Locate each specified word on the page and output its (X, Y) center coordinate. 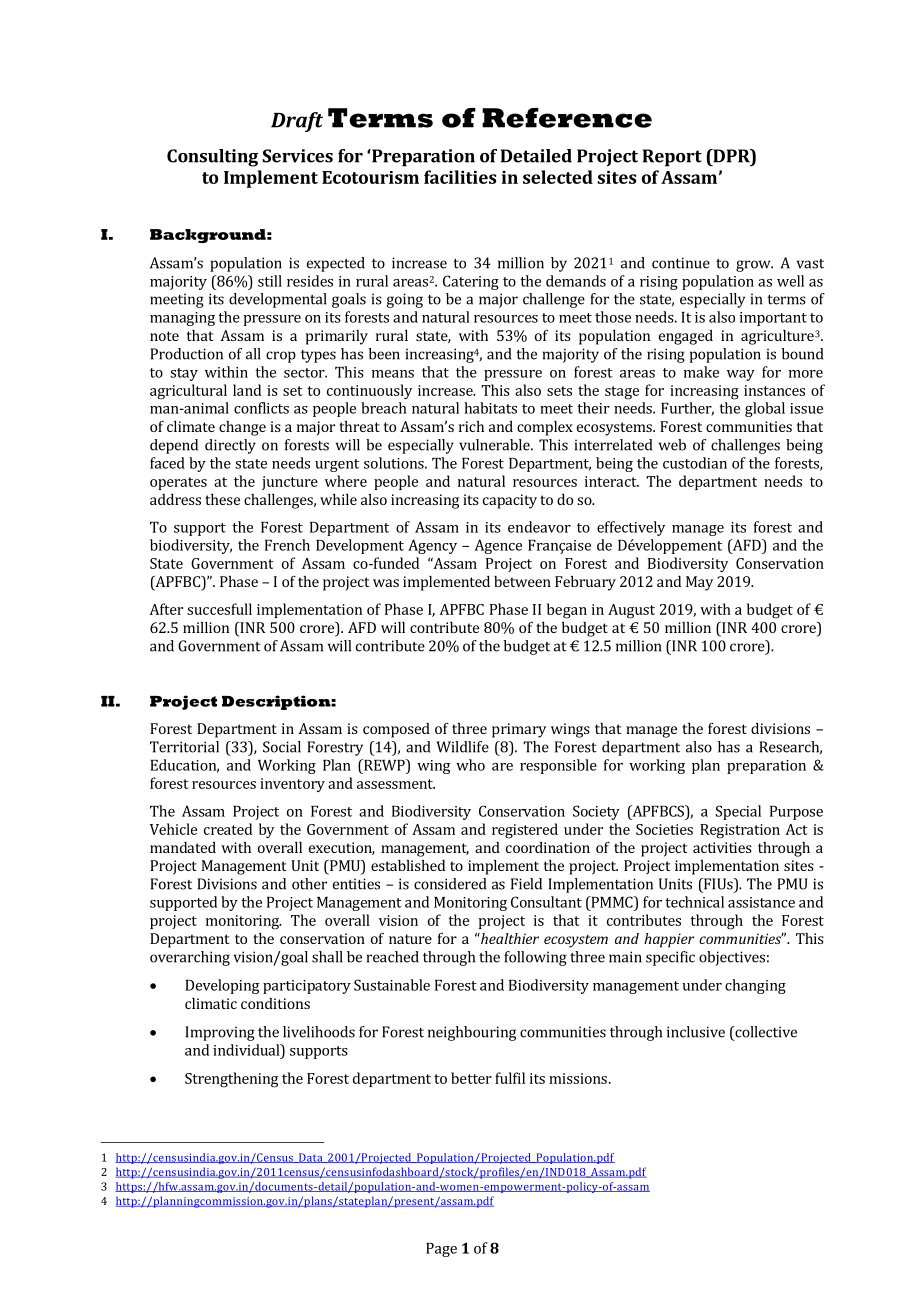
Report (672, 158)
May (699, 583)
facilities (460, 177)
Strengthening (231, 1080)
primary (519, 730)
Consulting (212, 158)
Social (282, 747)
